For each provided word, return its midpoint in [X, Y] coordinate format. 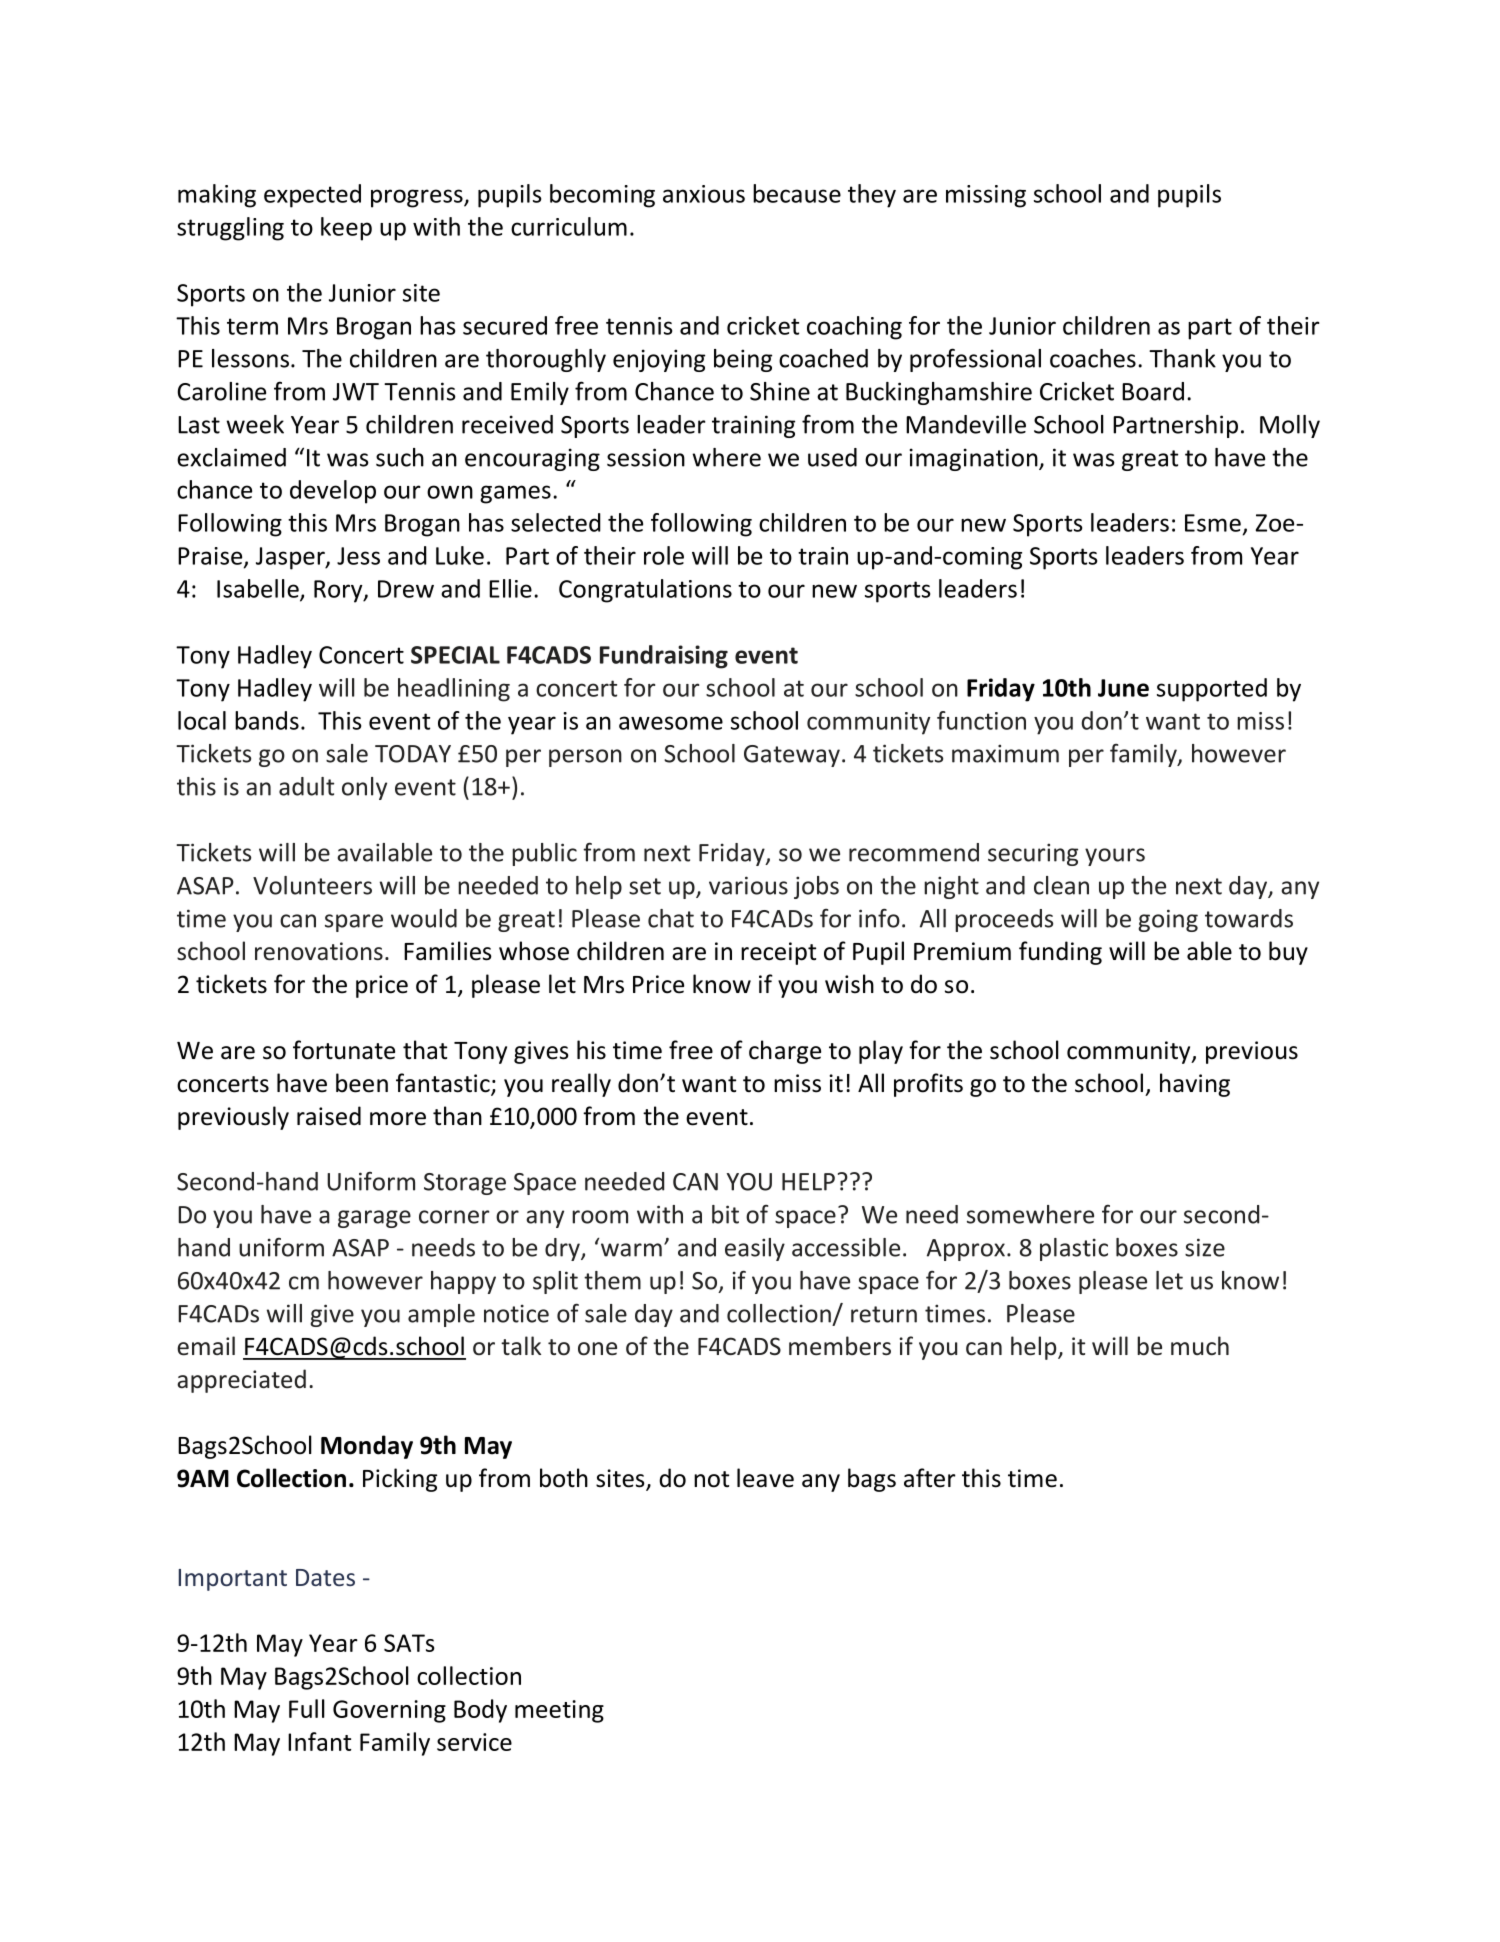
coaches [1093, 358]
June [1123, 688]
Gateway [792, 756]
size [1205, 1247]
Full [307, 1708]
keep [346, 229]
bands [267, 720]
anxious [704, 194]
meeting [559, 1711]
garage [374, 1219]
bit [725, 1214]
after [930, 1478]
